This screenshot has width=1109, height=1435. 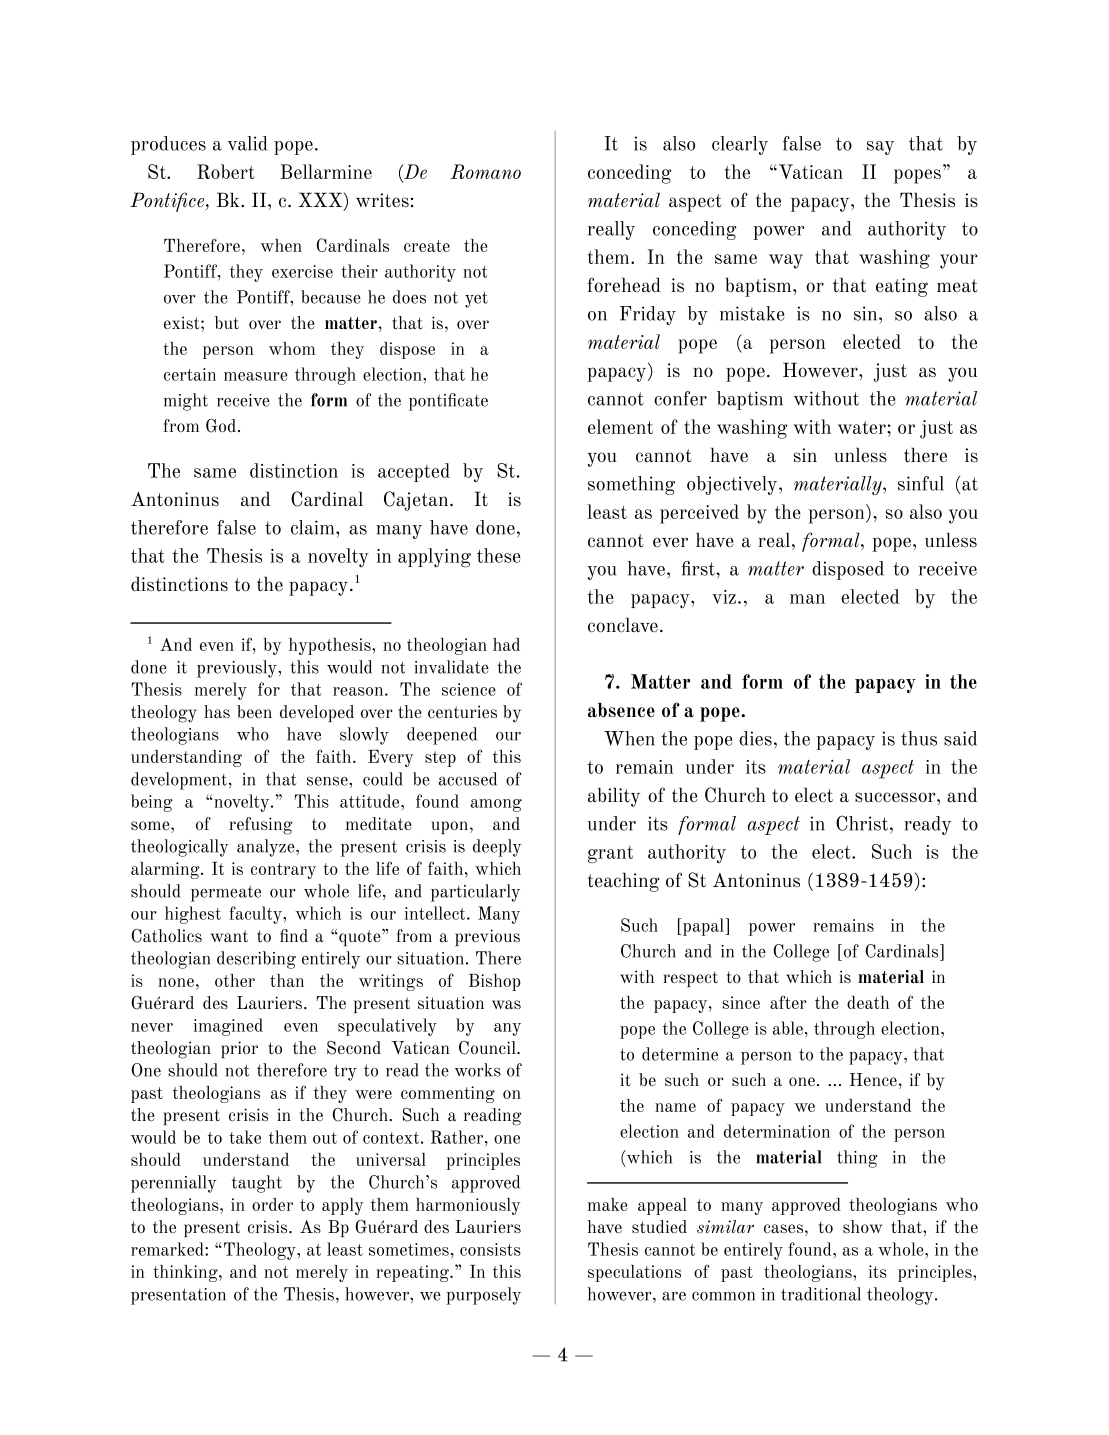 What do you see at coordinates (873, 1079) in the screenshot?
I see `Hence` at bounding box center [873, 1079].
